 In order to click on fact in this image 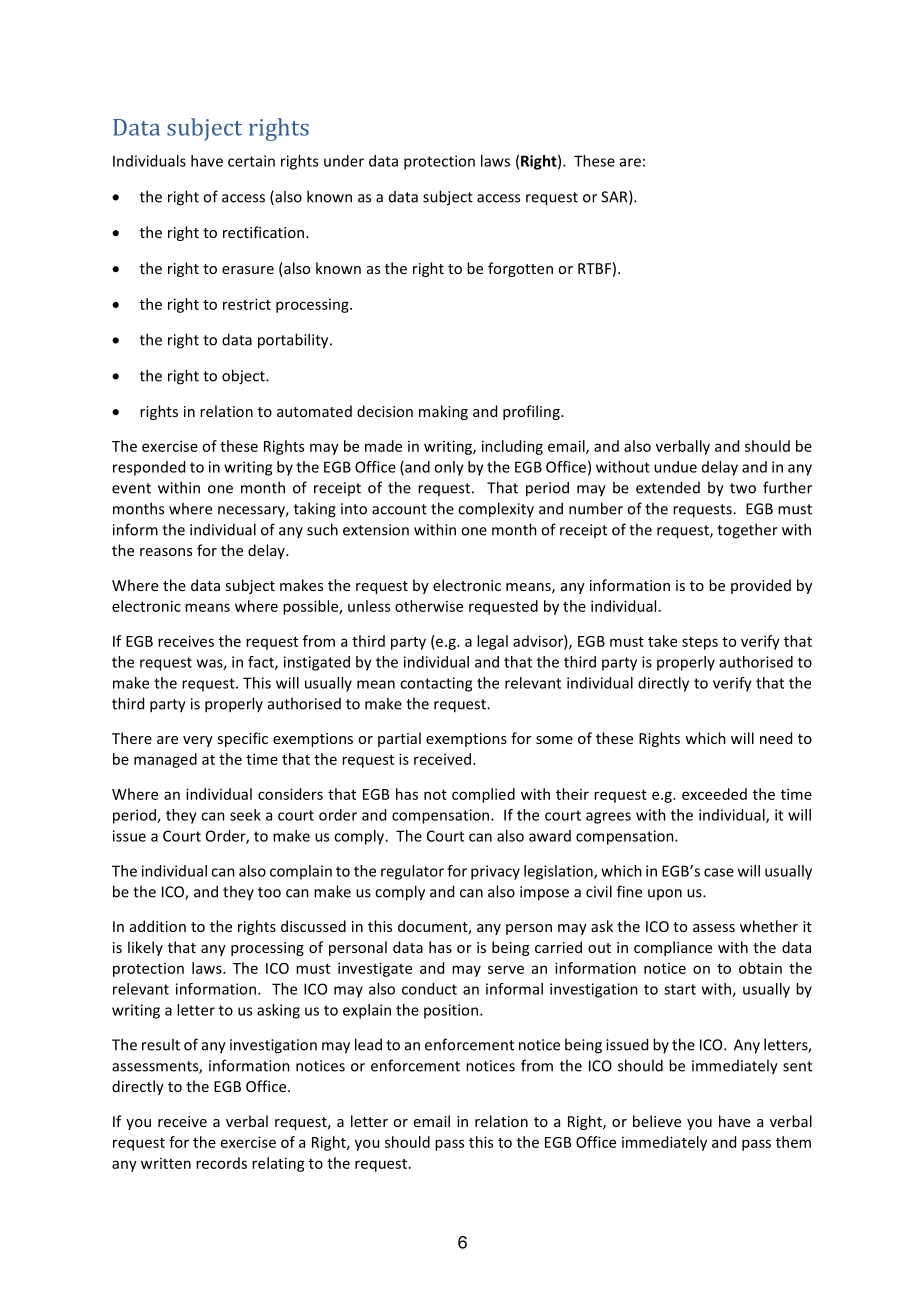, I will do `click(262, 663)`.
